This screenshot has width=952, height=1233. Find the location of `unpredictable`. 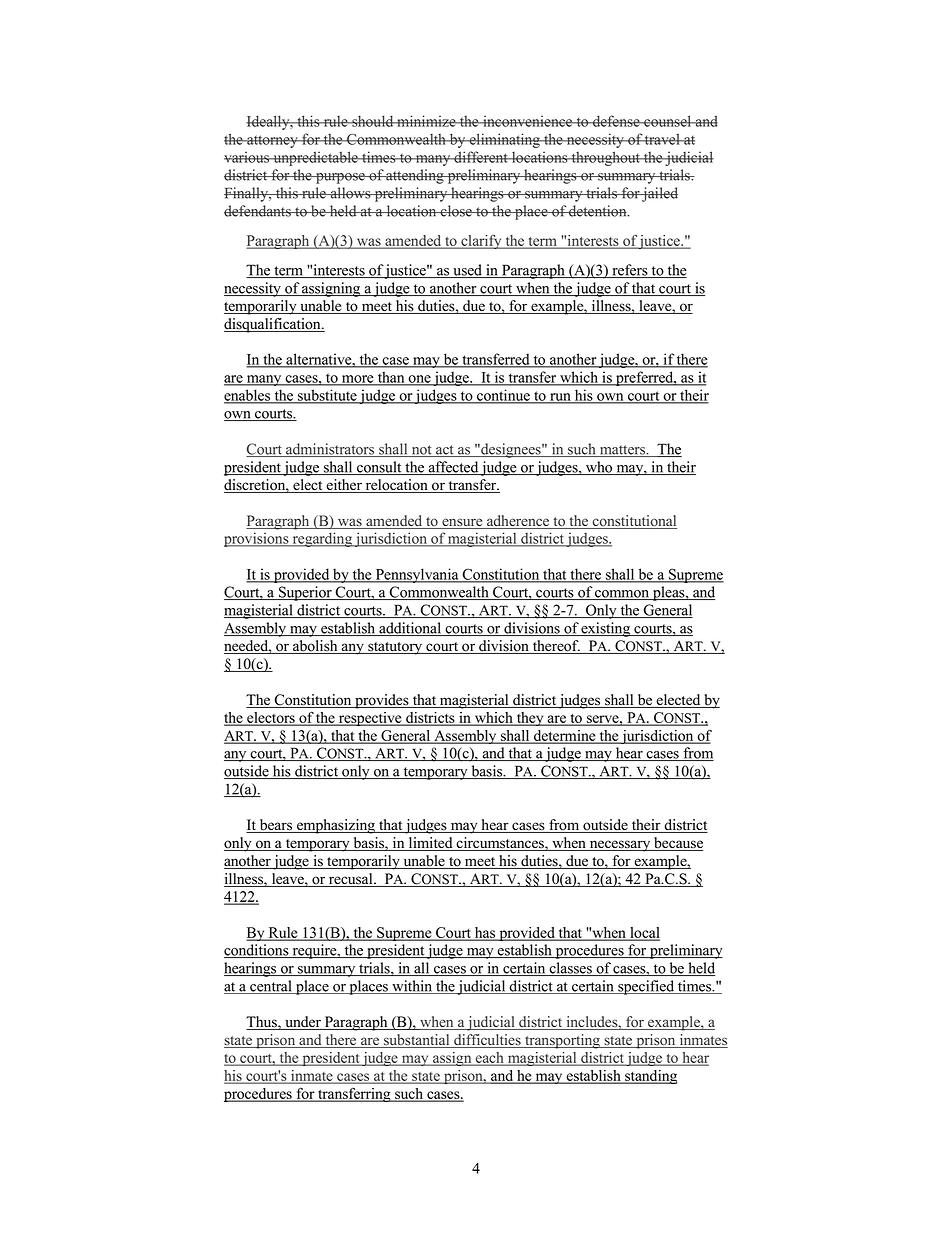

unpredictable is located at coordinates (315, 158).
